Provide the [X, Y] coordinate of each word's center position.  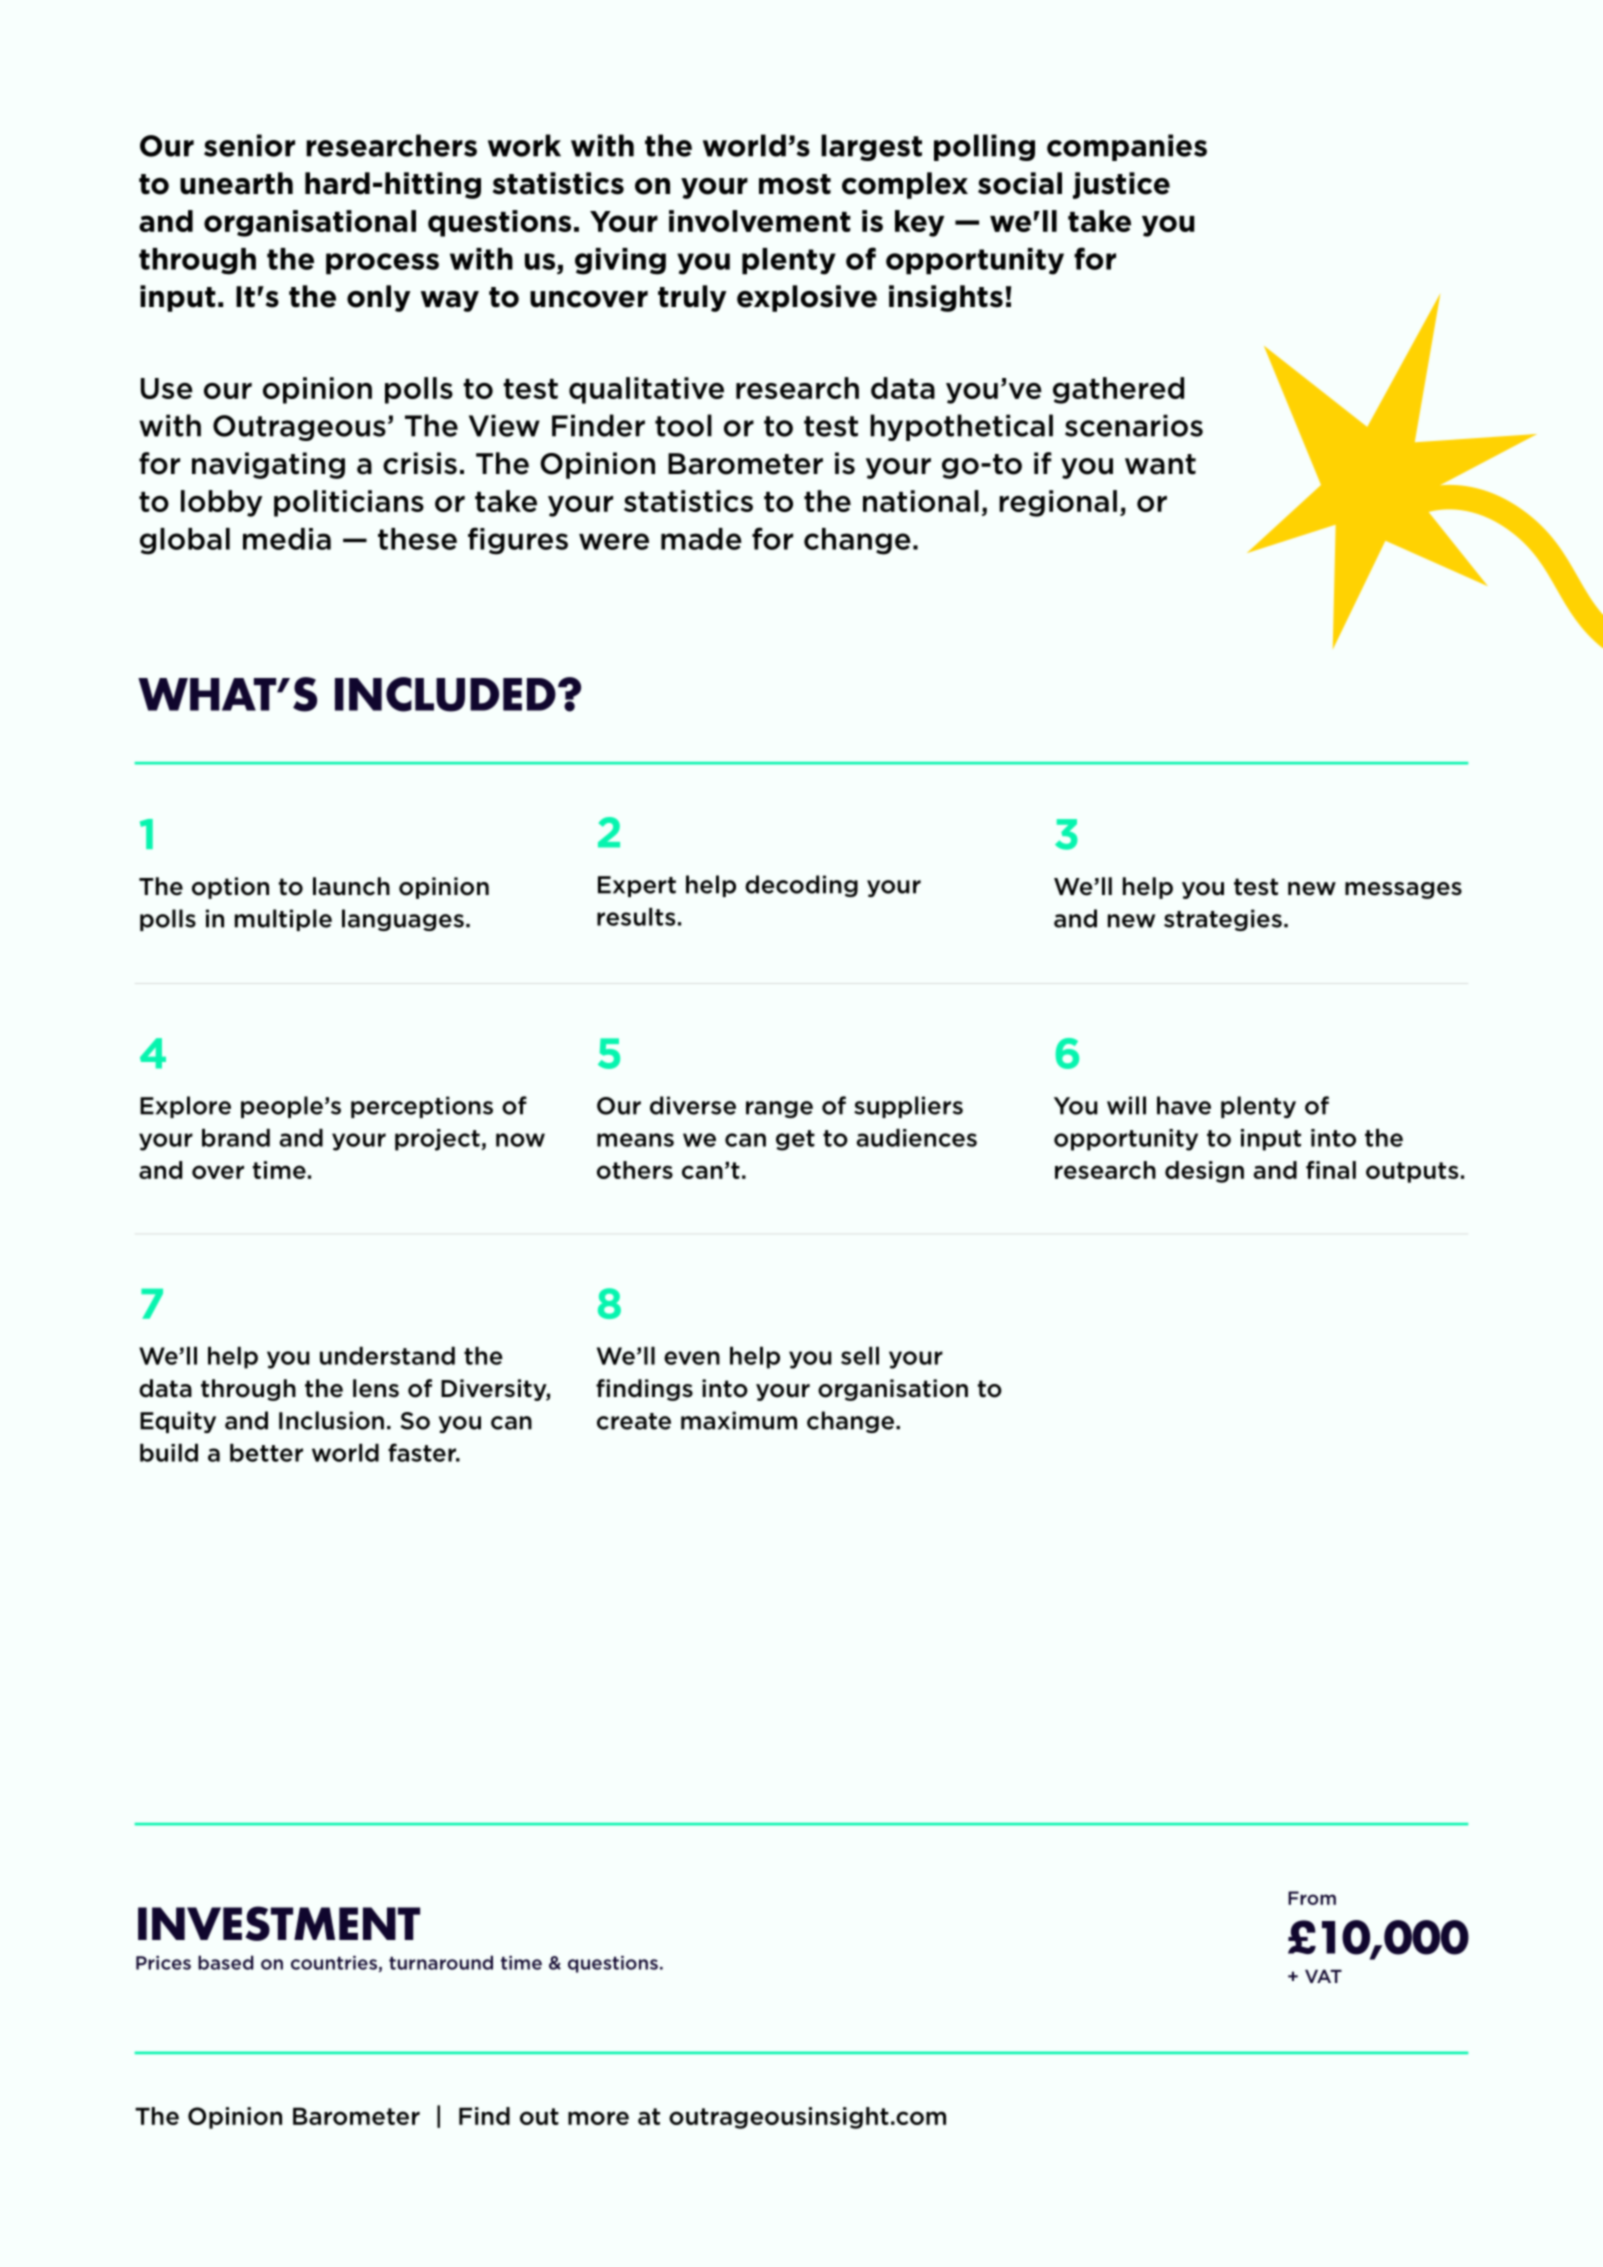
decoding [801, 886]
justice [1121, 185]
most [795, 184]
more [598, 2118]
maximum [739, 1420]
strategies [1223, 920]
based [226, 1962]
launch [351, 886]
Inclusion [331, 1420]
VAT [1323, 1976]
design [1204, 1172]
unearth [236, 183]
